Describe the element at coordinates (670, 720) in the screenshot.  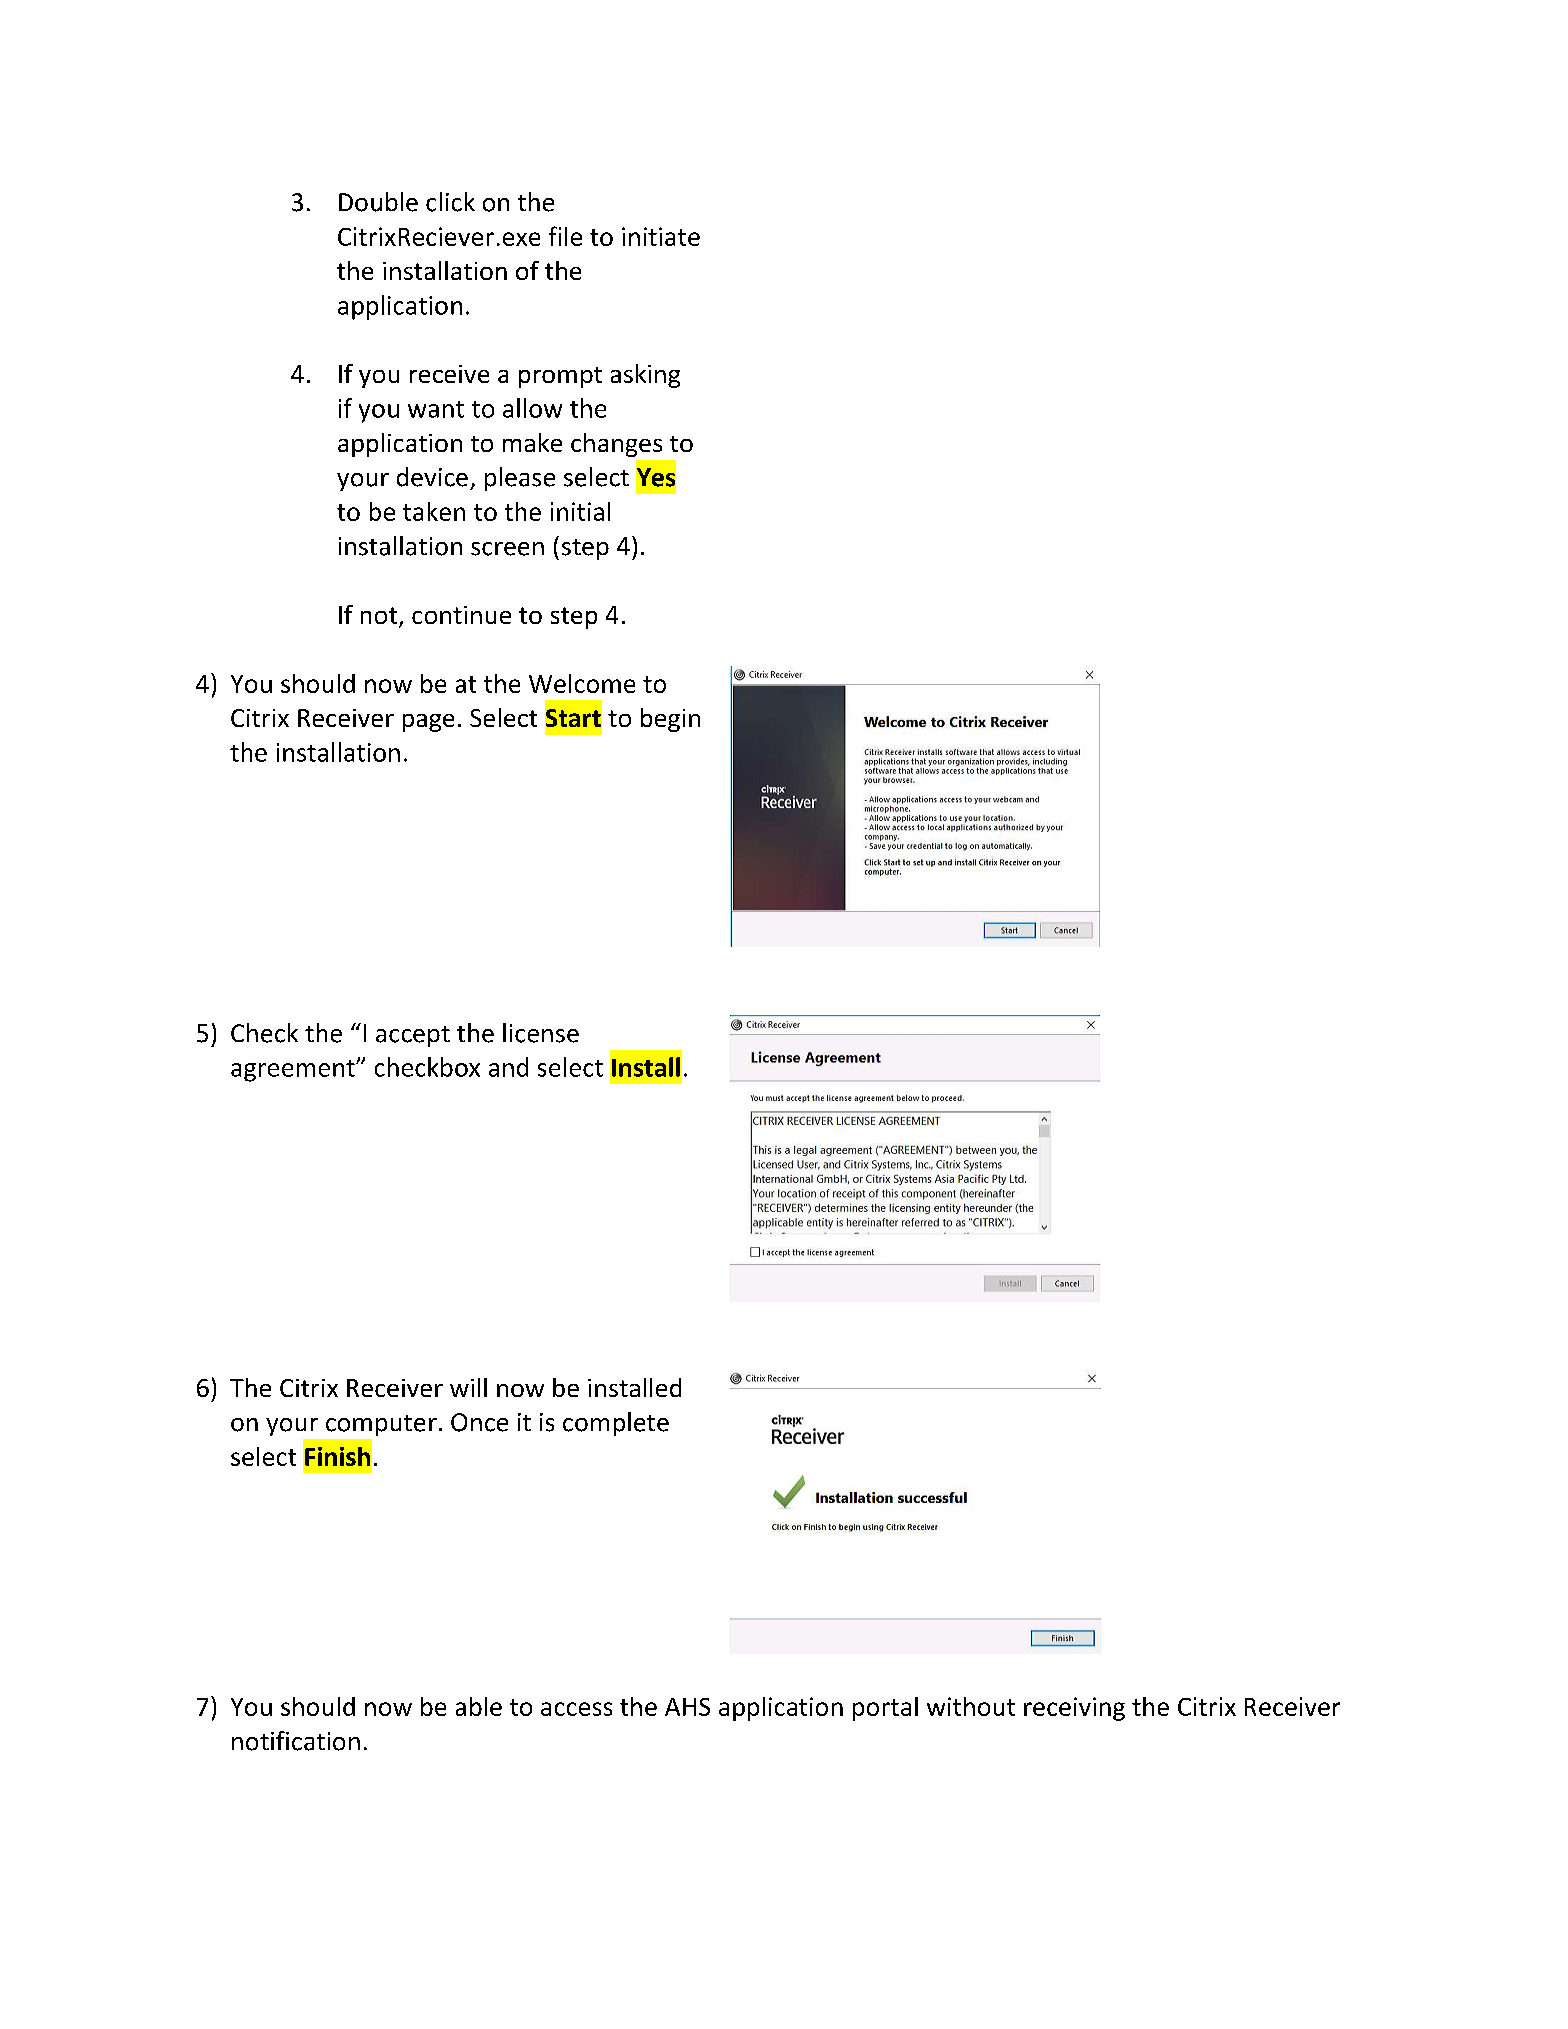
I see `begin` at that location.
